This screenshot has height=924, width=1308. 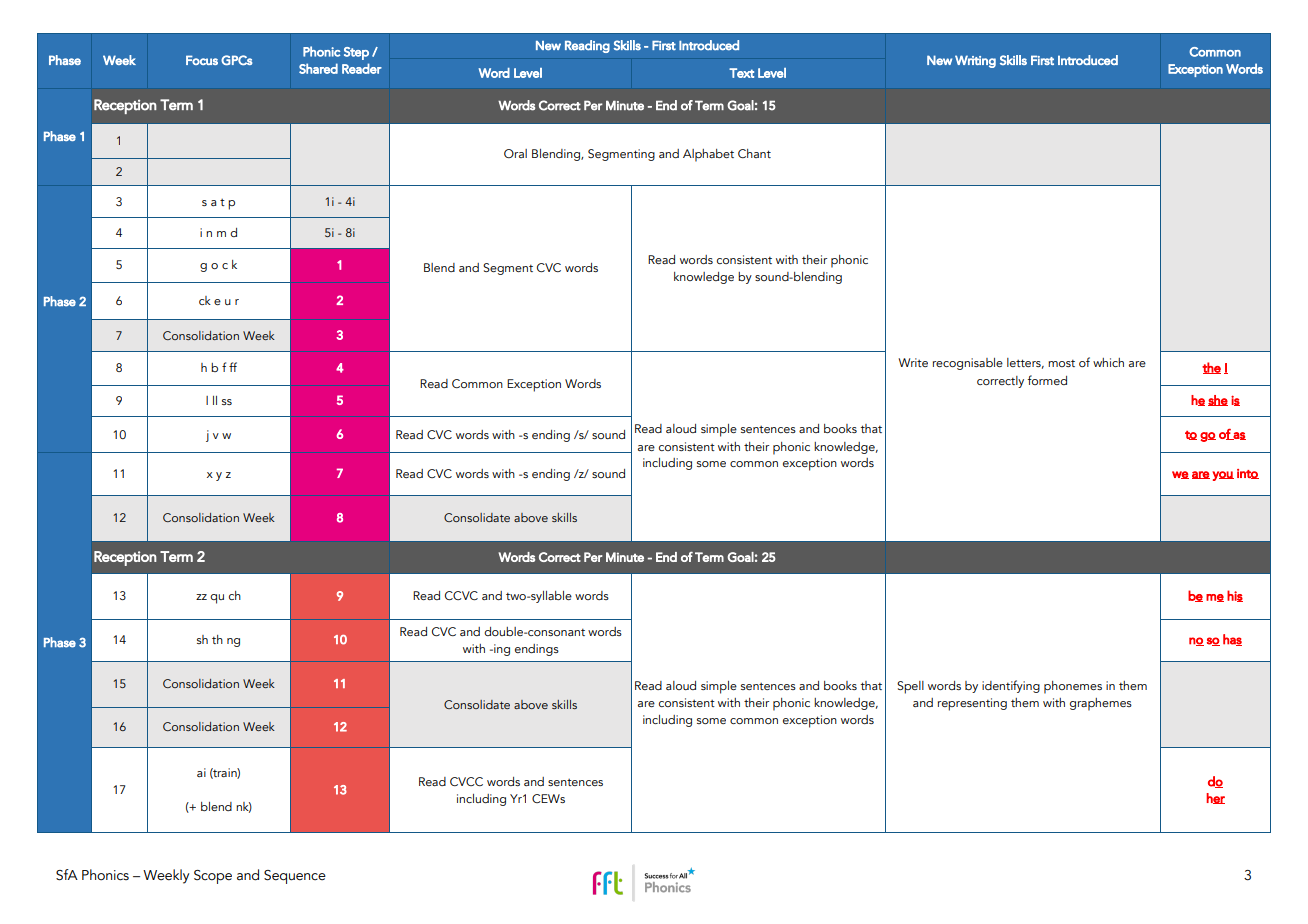 I want to click on Scope, so click(x=213, y=877).
